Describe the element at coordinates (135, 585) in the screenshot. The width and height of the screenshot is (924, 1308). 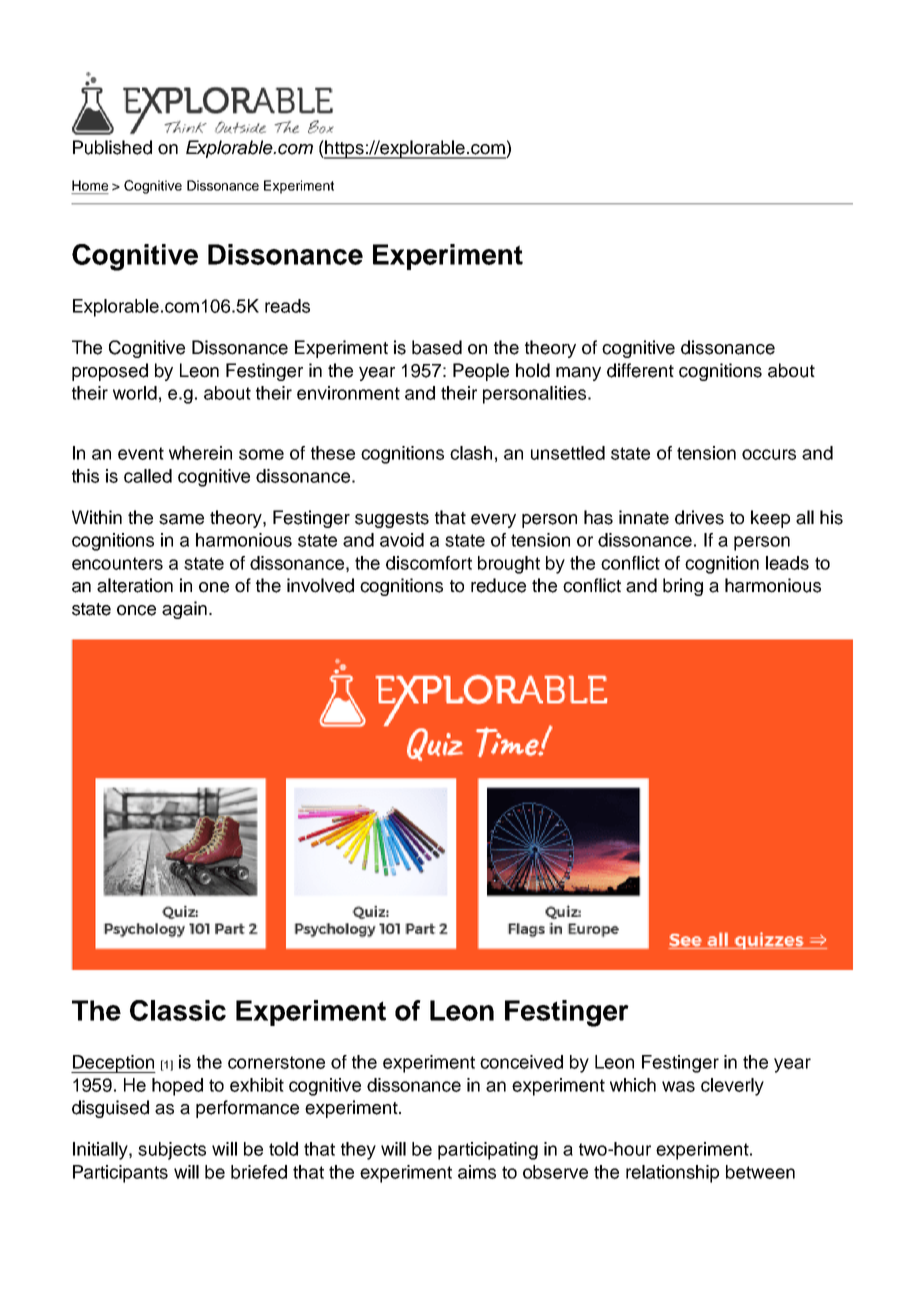
I see `alteration` at that location.
